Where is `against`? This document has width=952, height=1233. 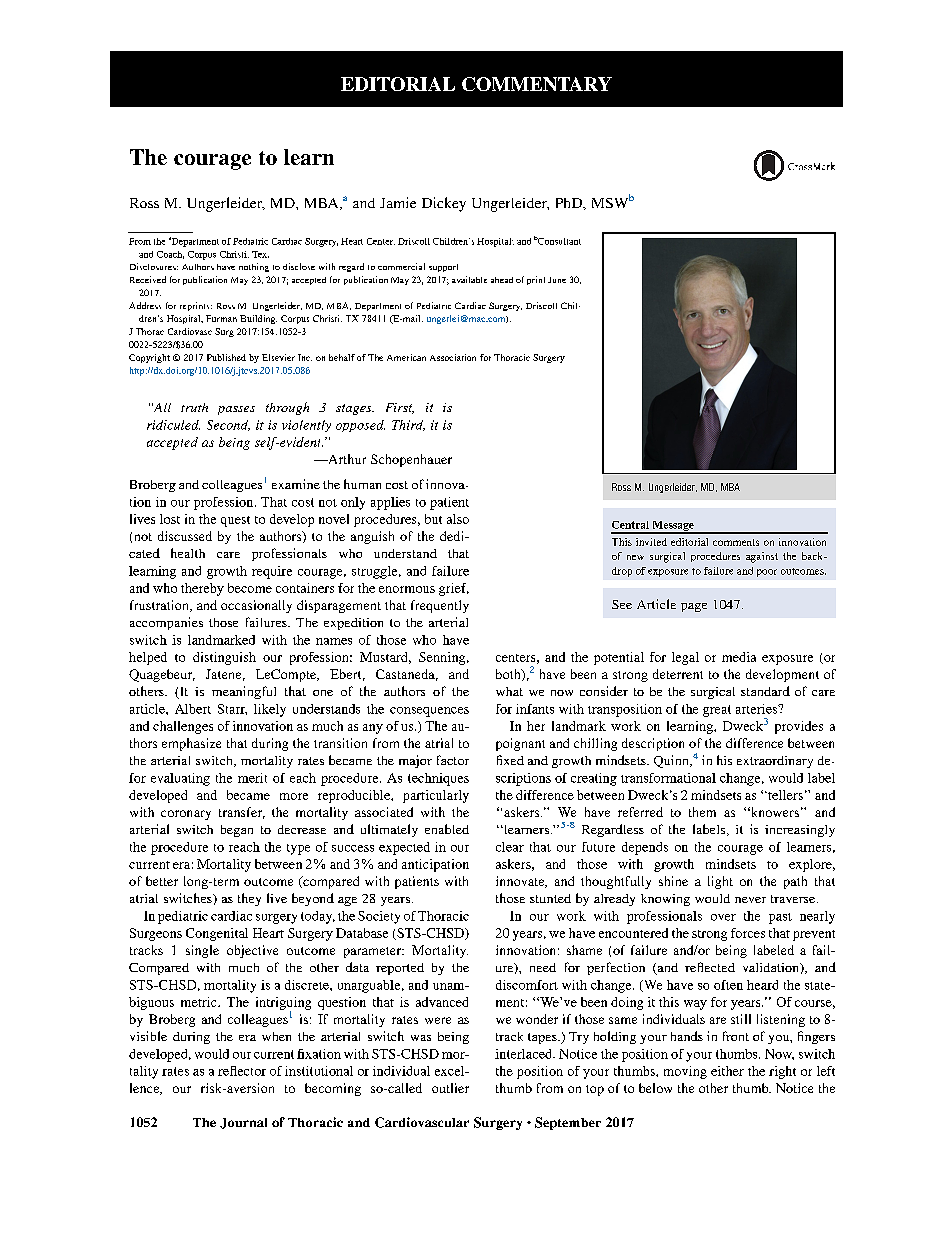
against is located at coordinates (762, 557).
